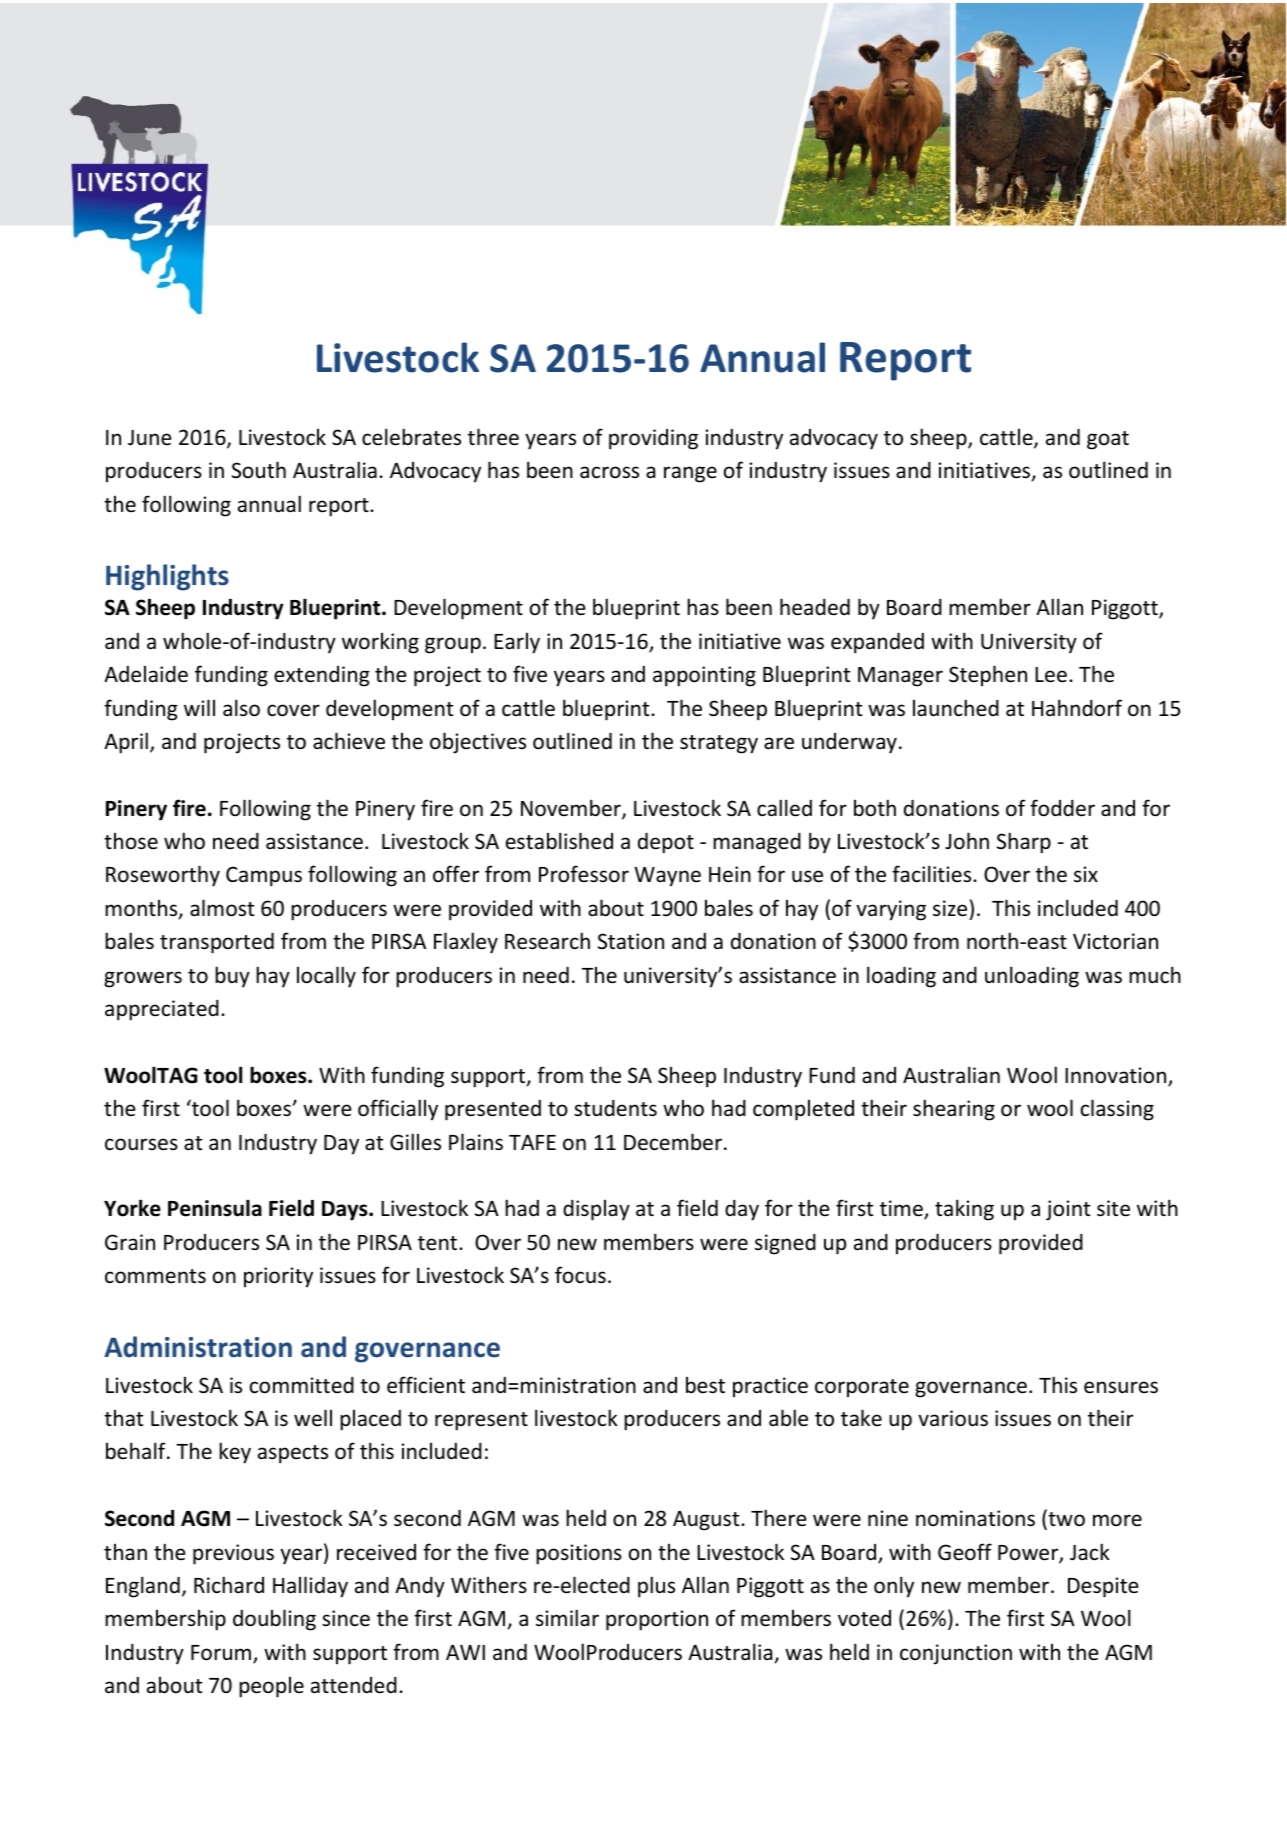 This document has height=1821, width=1287. What do you see at coordinates (259, 470) in the document?
I see `South` at bounding box center [259, 470].
